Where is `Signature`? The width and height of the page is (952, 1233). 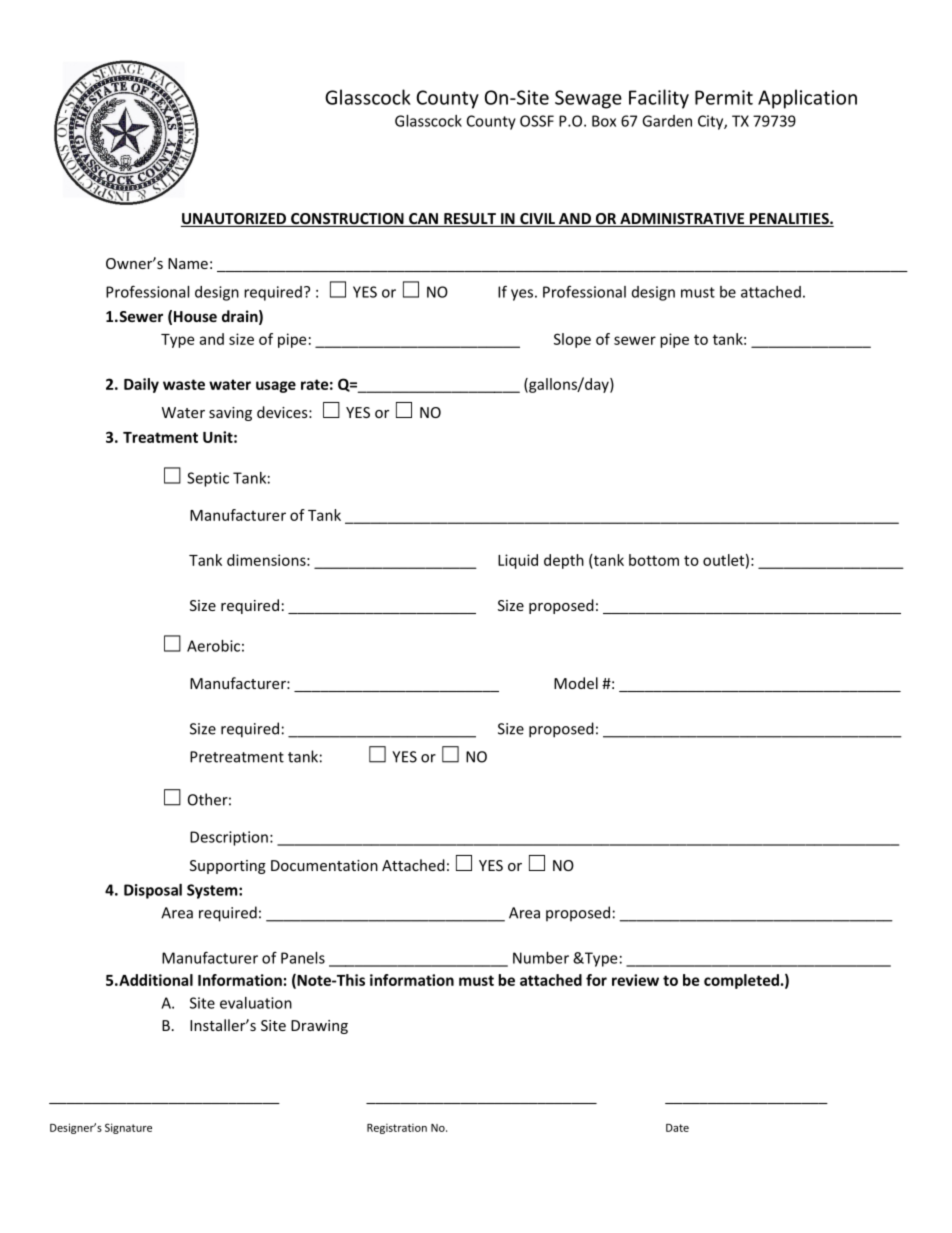 Signature is located at coordinates (128, 1128).
